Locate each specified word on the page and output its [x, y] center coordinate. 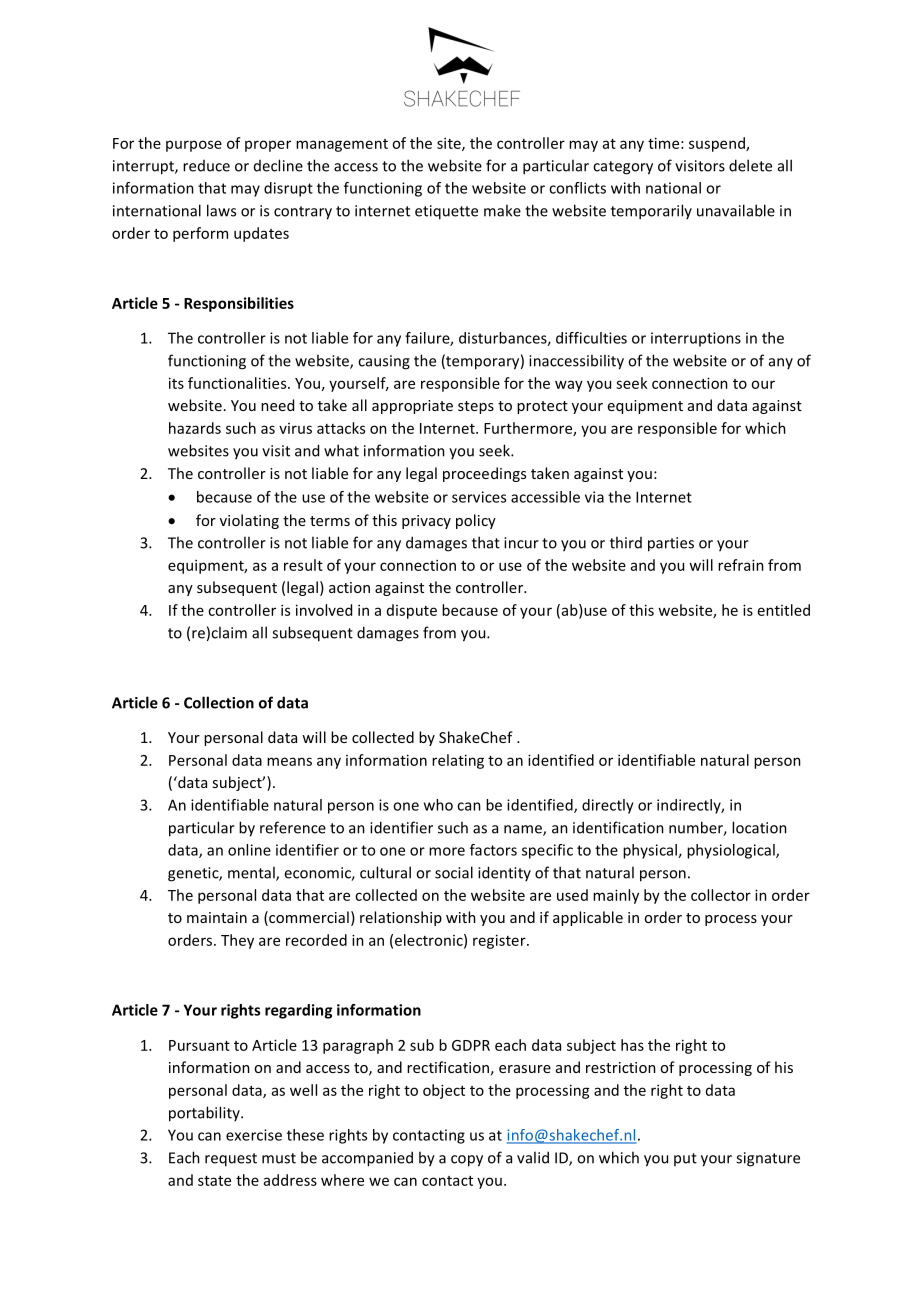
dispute [412, 611]
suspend [718, 144]
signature [768, 1159]
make [502, 210]
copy [467, 1161]
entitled [784, 610]
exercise [254, 1135]
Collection [219, 702]
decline [278, 165]
